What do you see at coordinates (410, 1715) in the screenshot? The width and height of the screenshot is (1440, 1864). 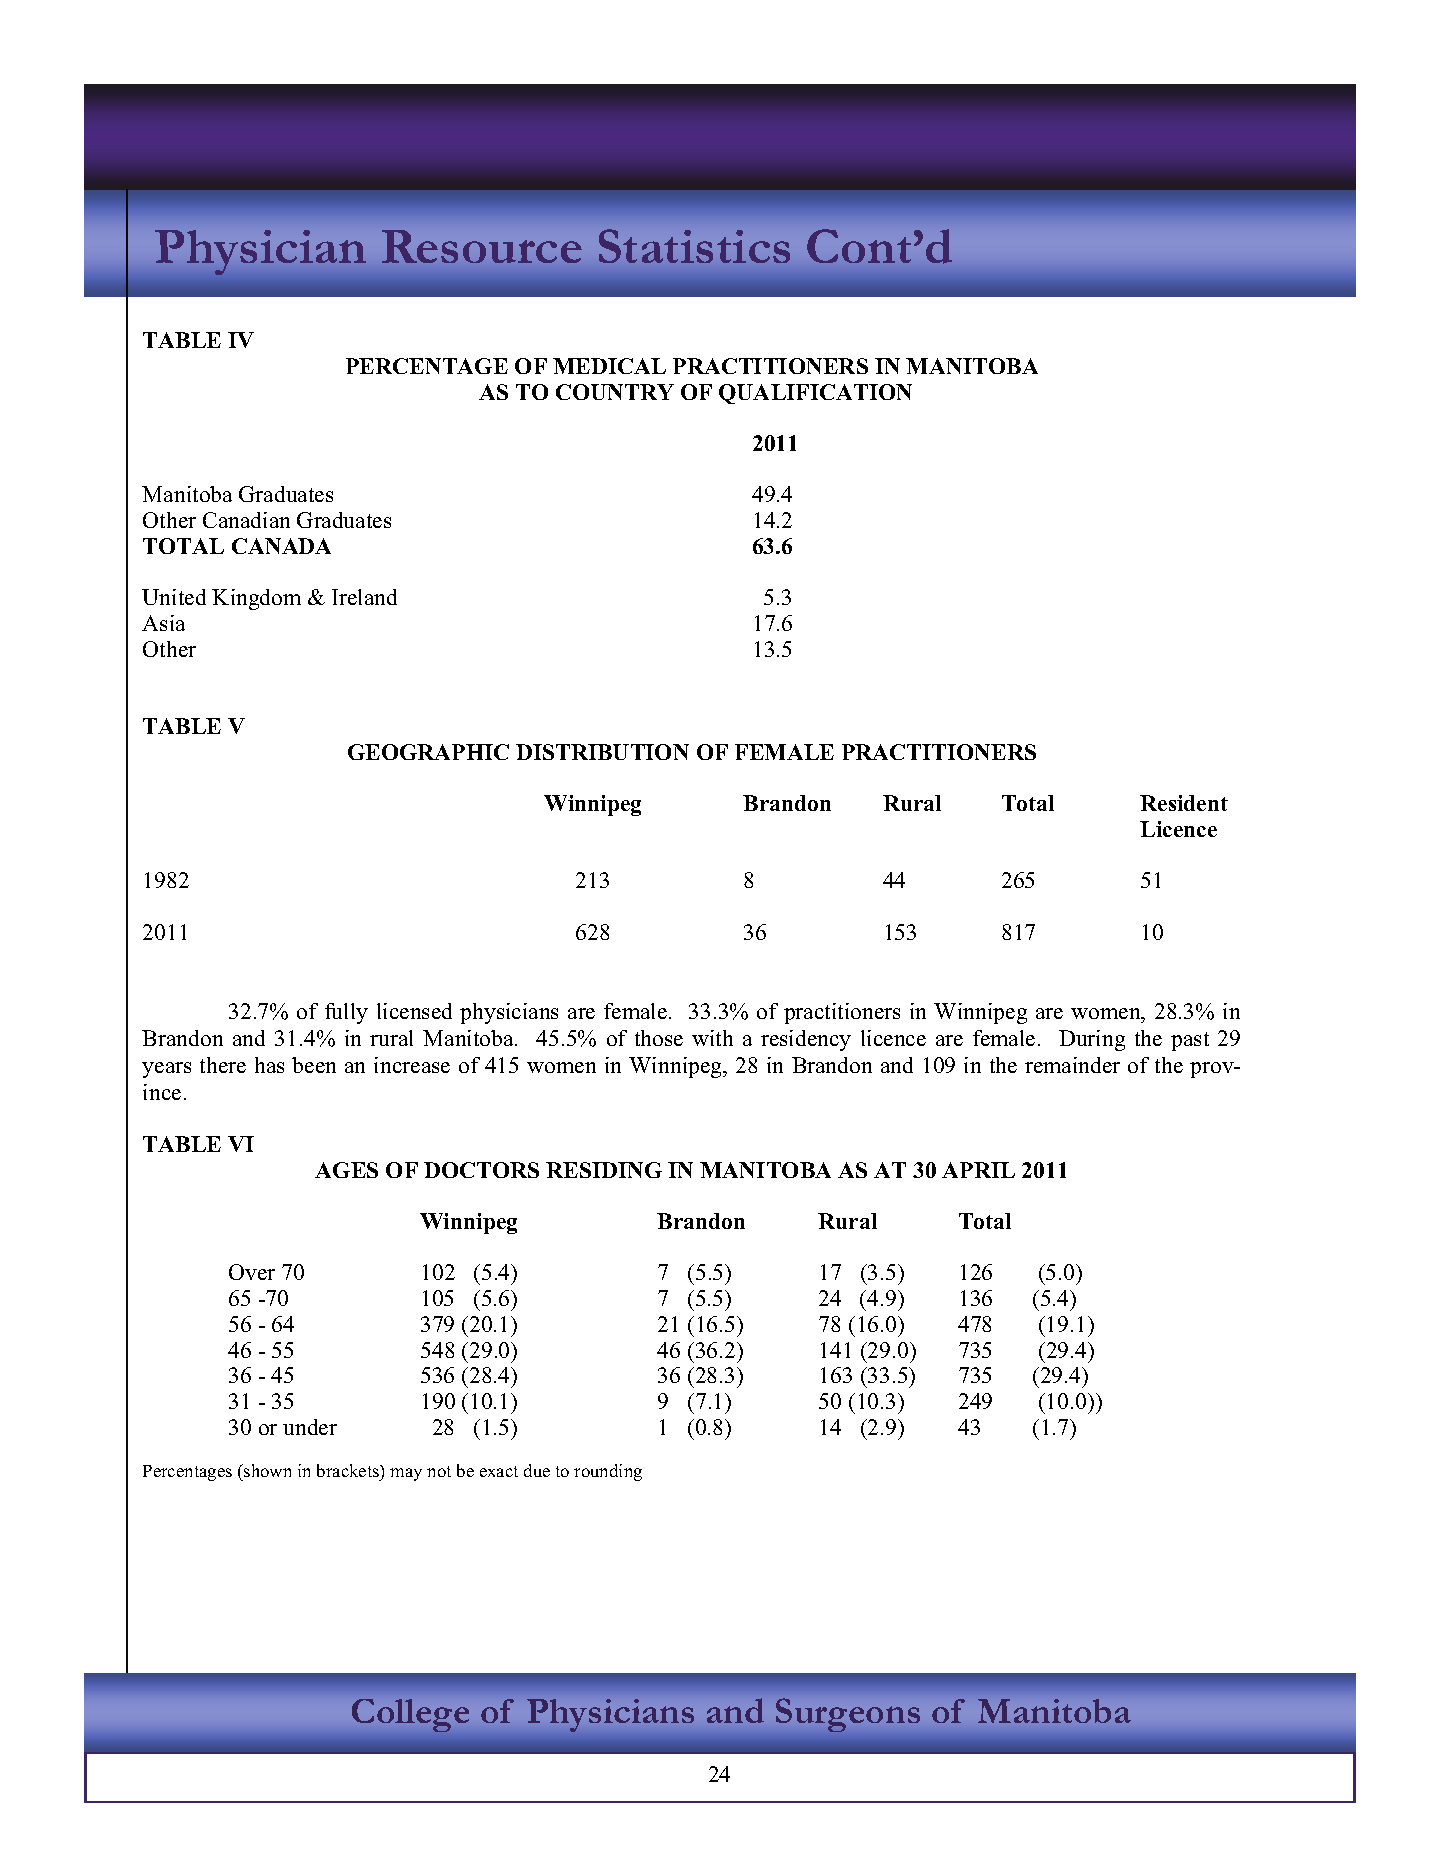 I see `College` at bounding box center [410, 1715].
